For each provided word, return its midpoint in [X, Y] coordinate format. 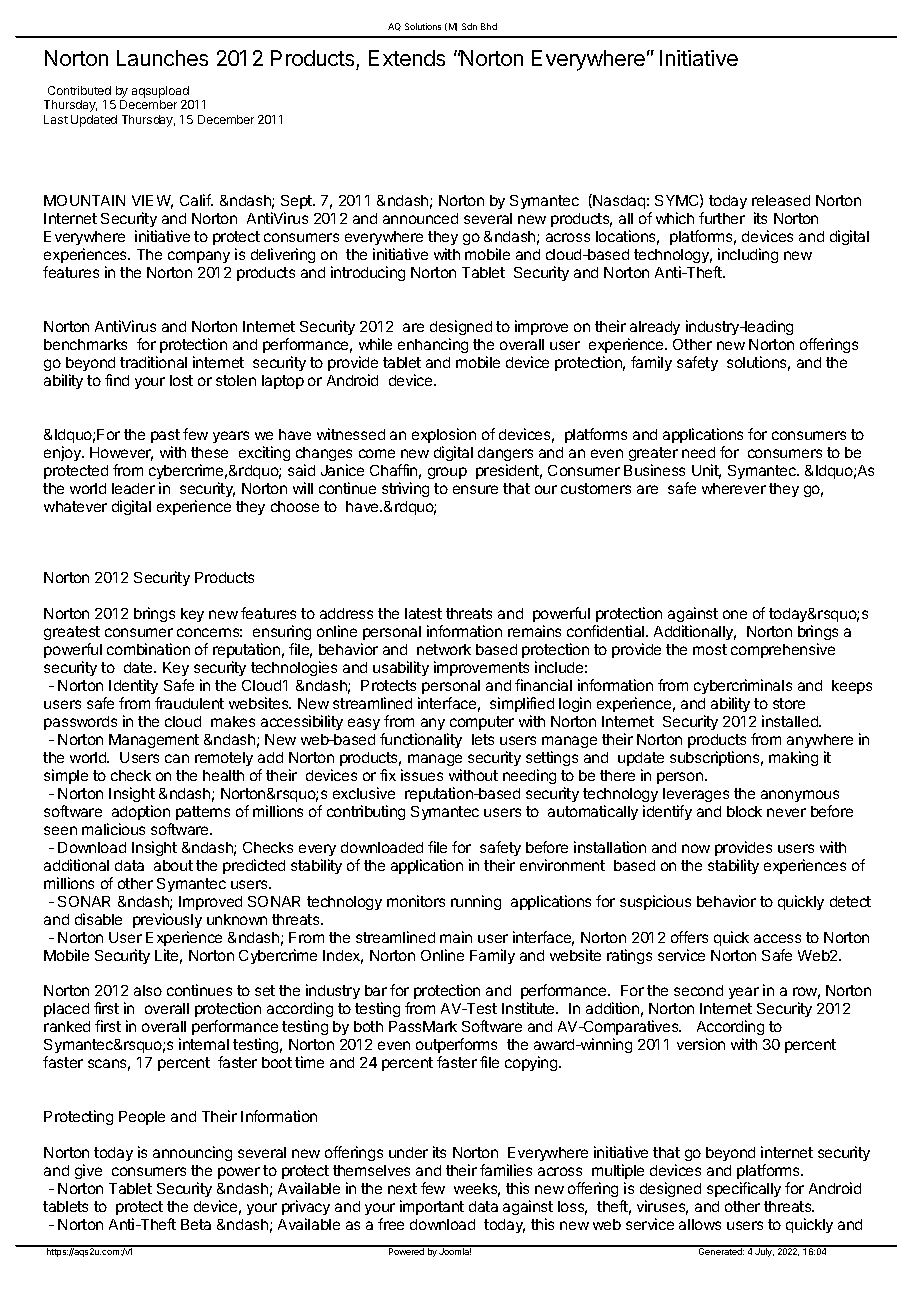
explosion [444, 435]
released [781, 200]
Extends [407, 58]
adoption [141, 812]
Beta [196, 1224]
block [744, 811]
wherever [734, 488]
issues [422, 775]
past [165, 436]
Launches [162, 58]
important [432, 1207]
